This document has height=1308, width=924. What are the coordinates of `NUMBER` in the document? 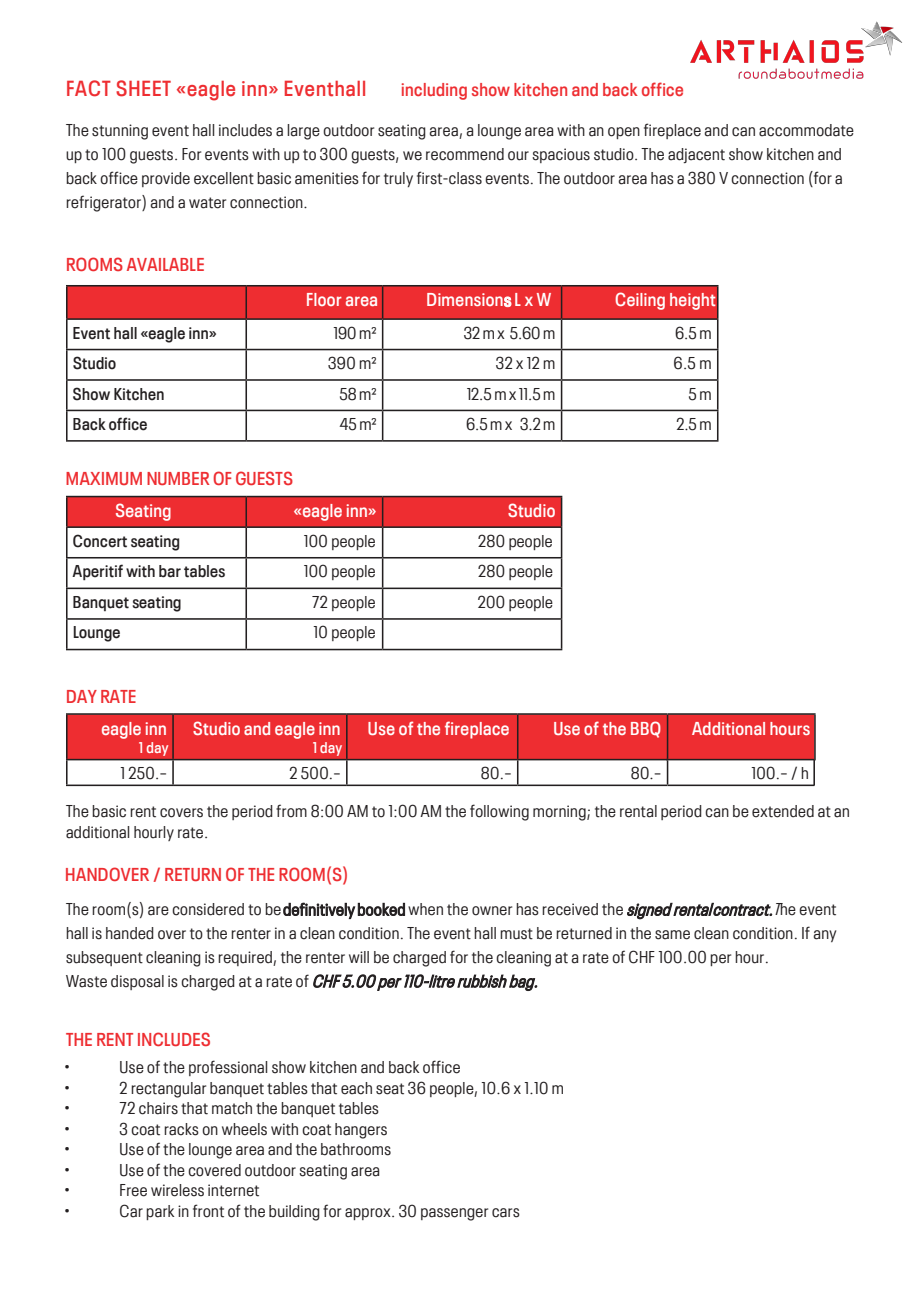 It's located at (178, 478).
